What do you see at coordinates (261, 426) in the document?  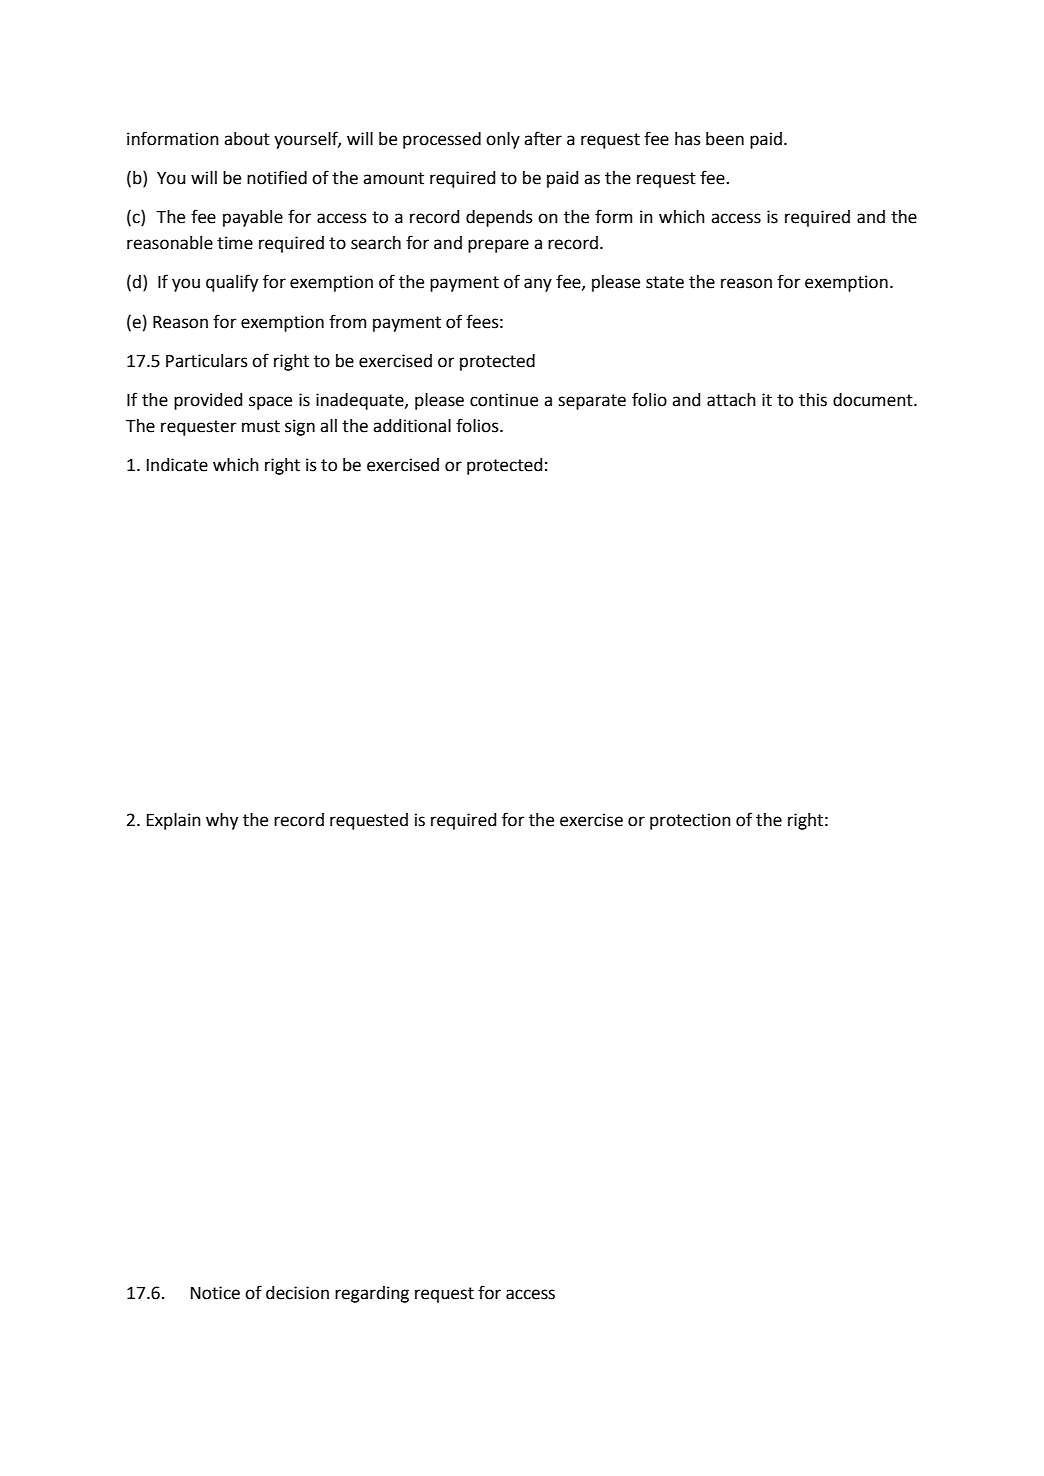 I see `must` at bounding box center [261, 426].
